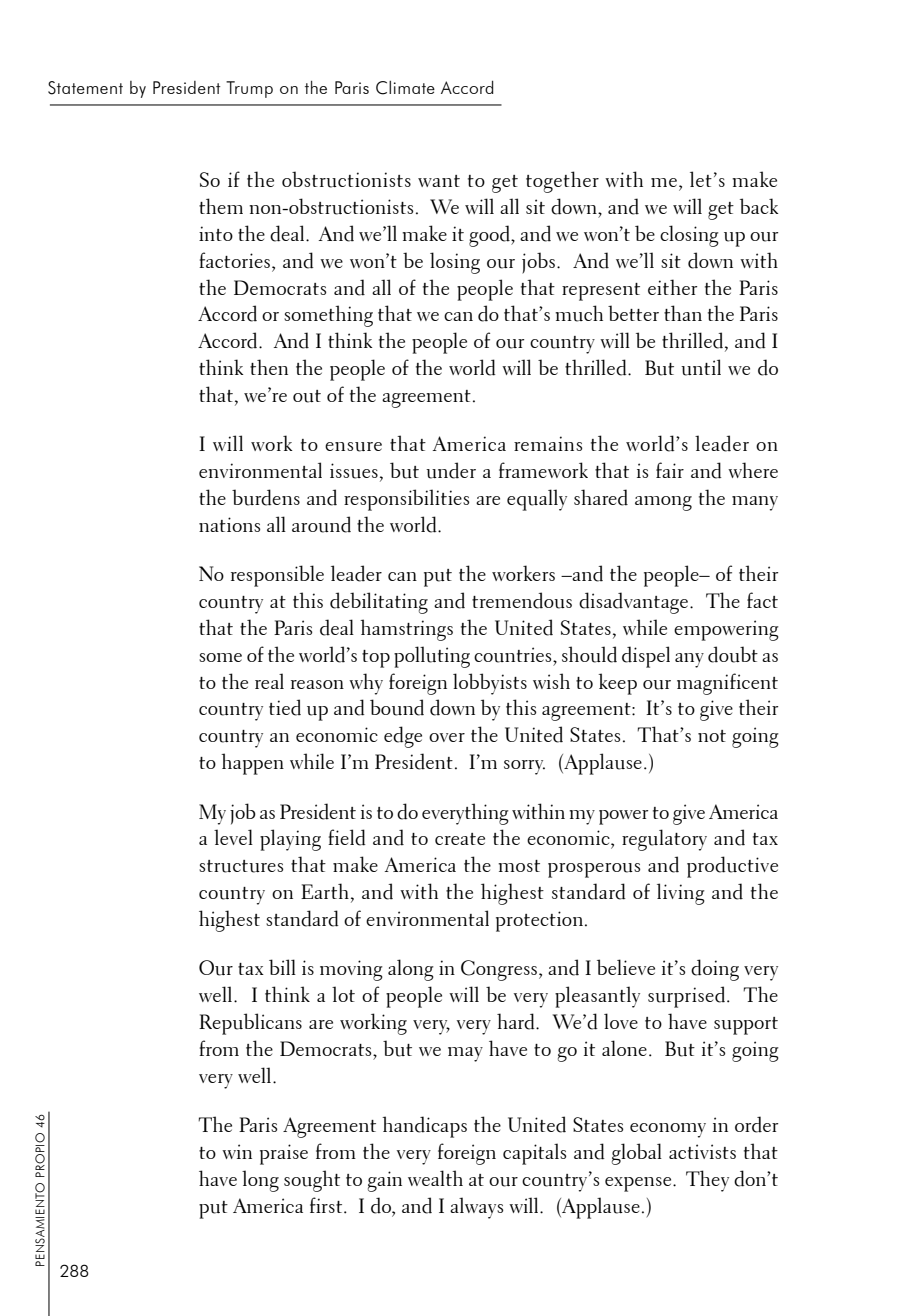  I want to click on ensure, so click(353, 447).
